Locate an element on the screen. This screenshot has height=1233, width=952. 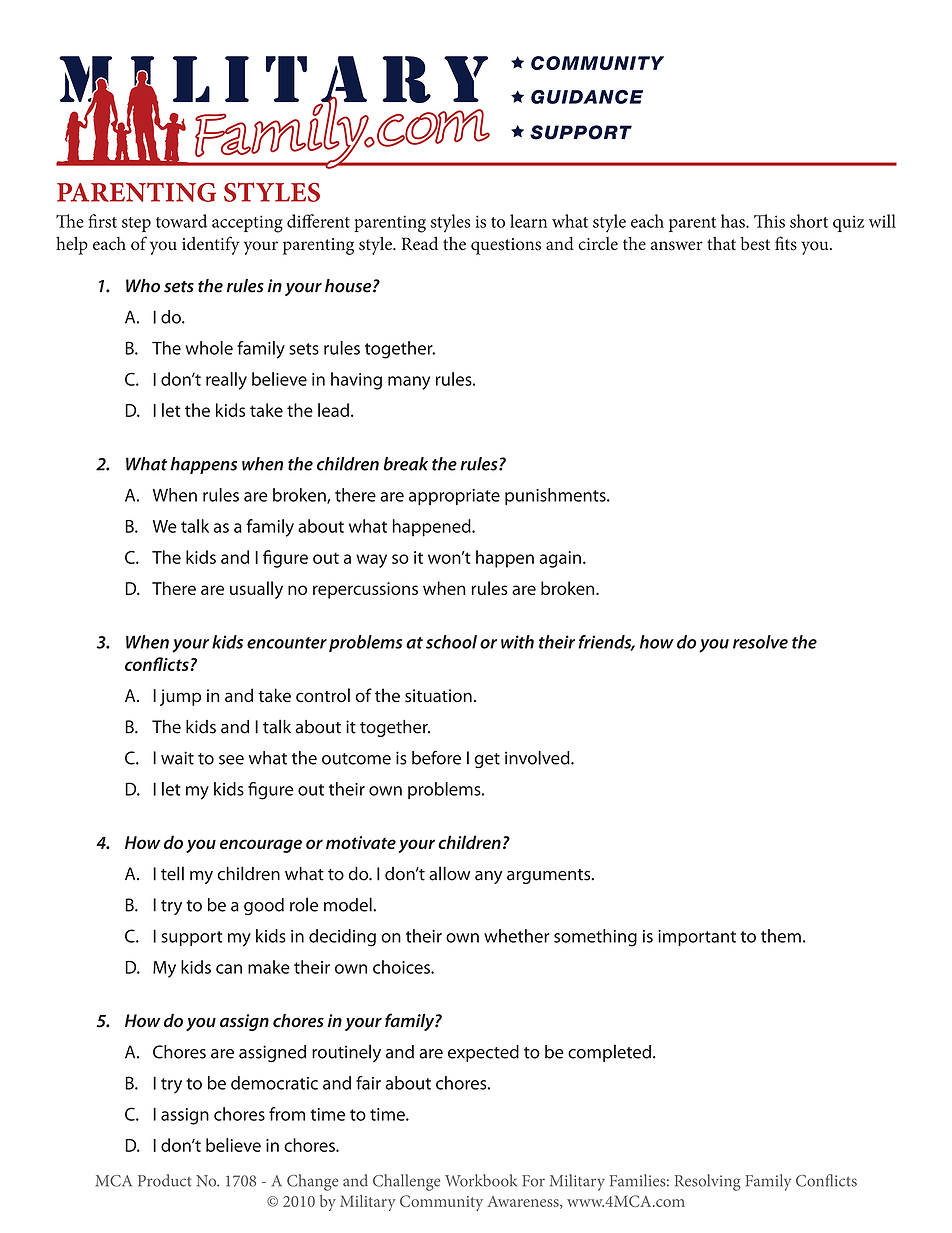
many is located at coordinates (409, 383).
